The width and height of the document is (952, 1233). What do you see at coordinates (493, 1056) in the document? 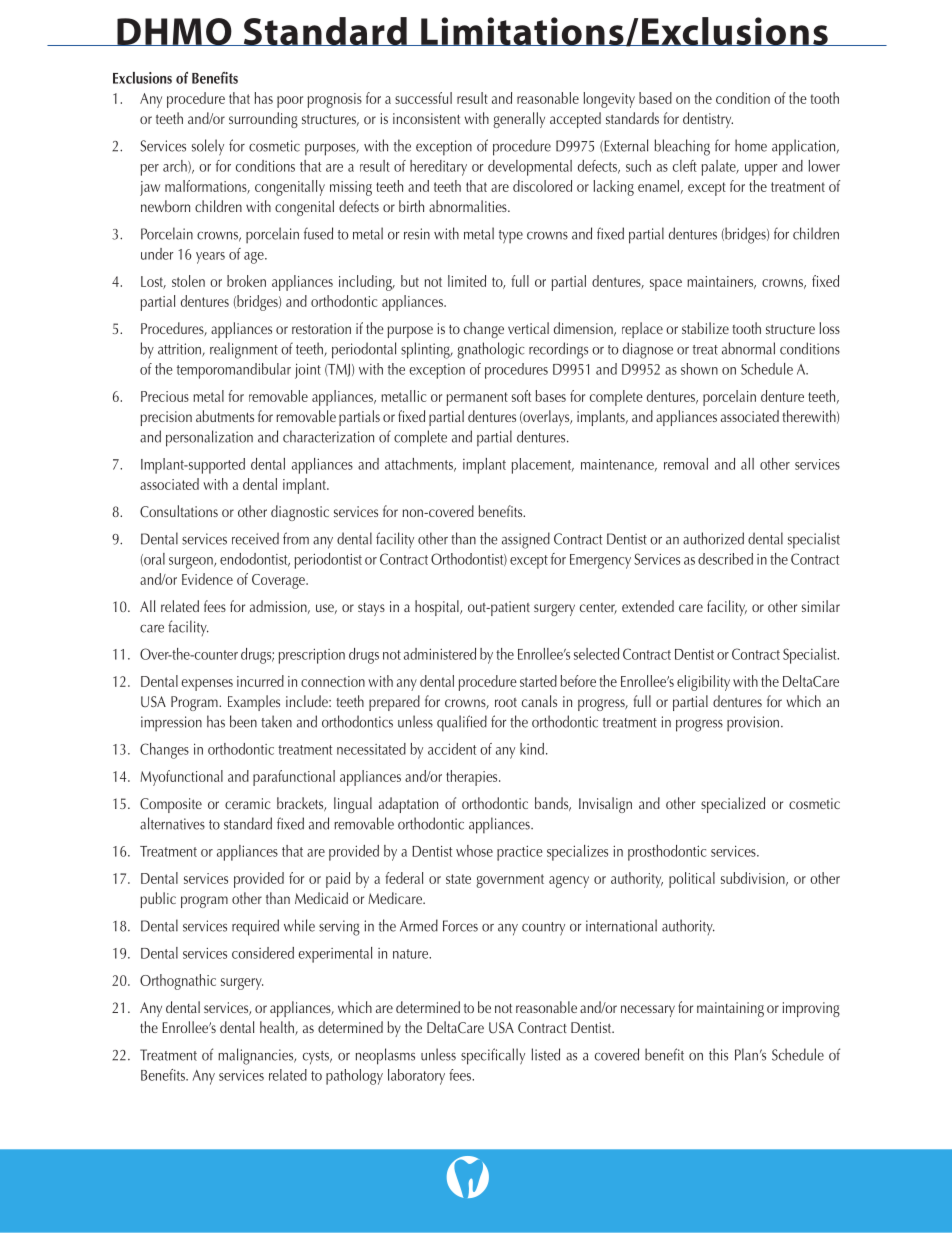
I see `specifically` at bounding box center [493, 1056].
